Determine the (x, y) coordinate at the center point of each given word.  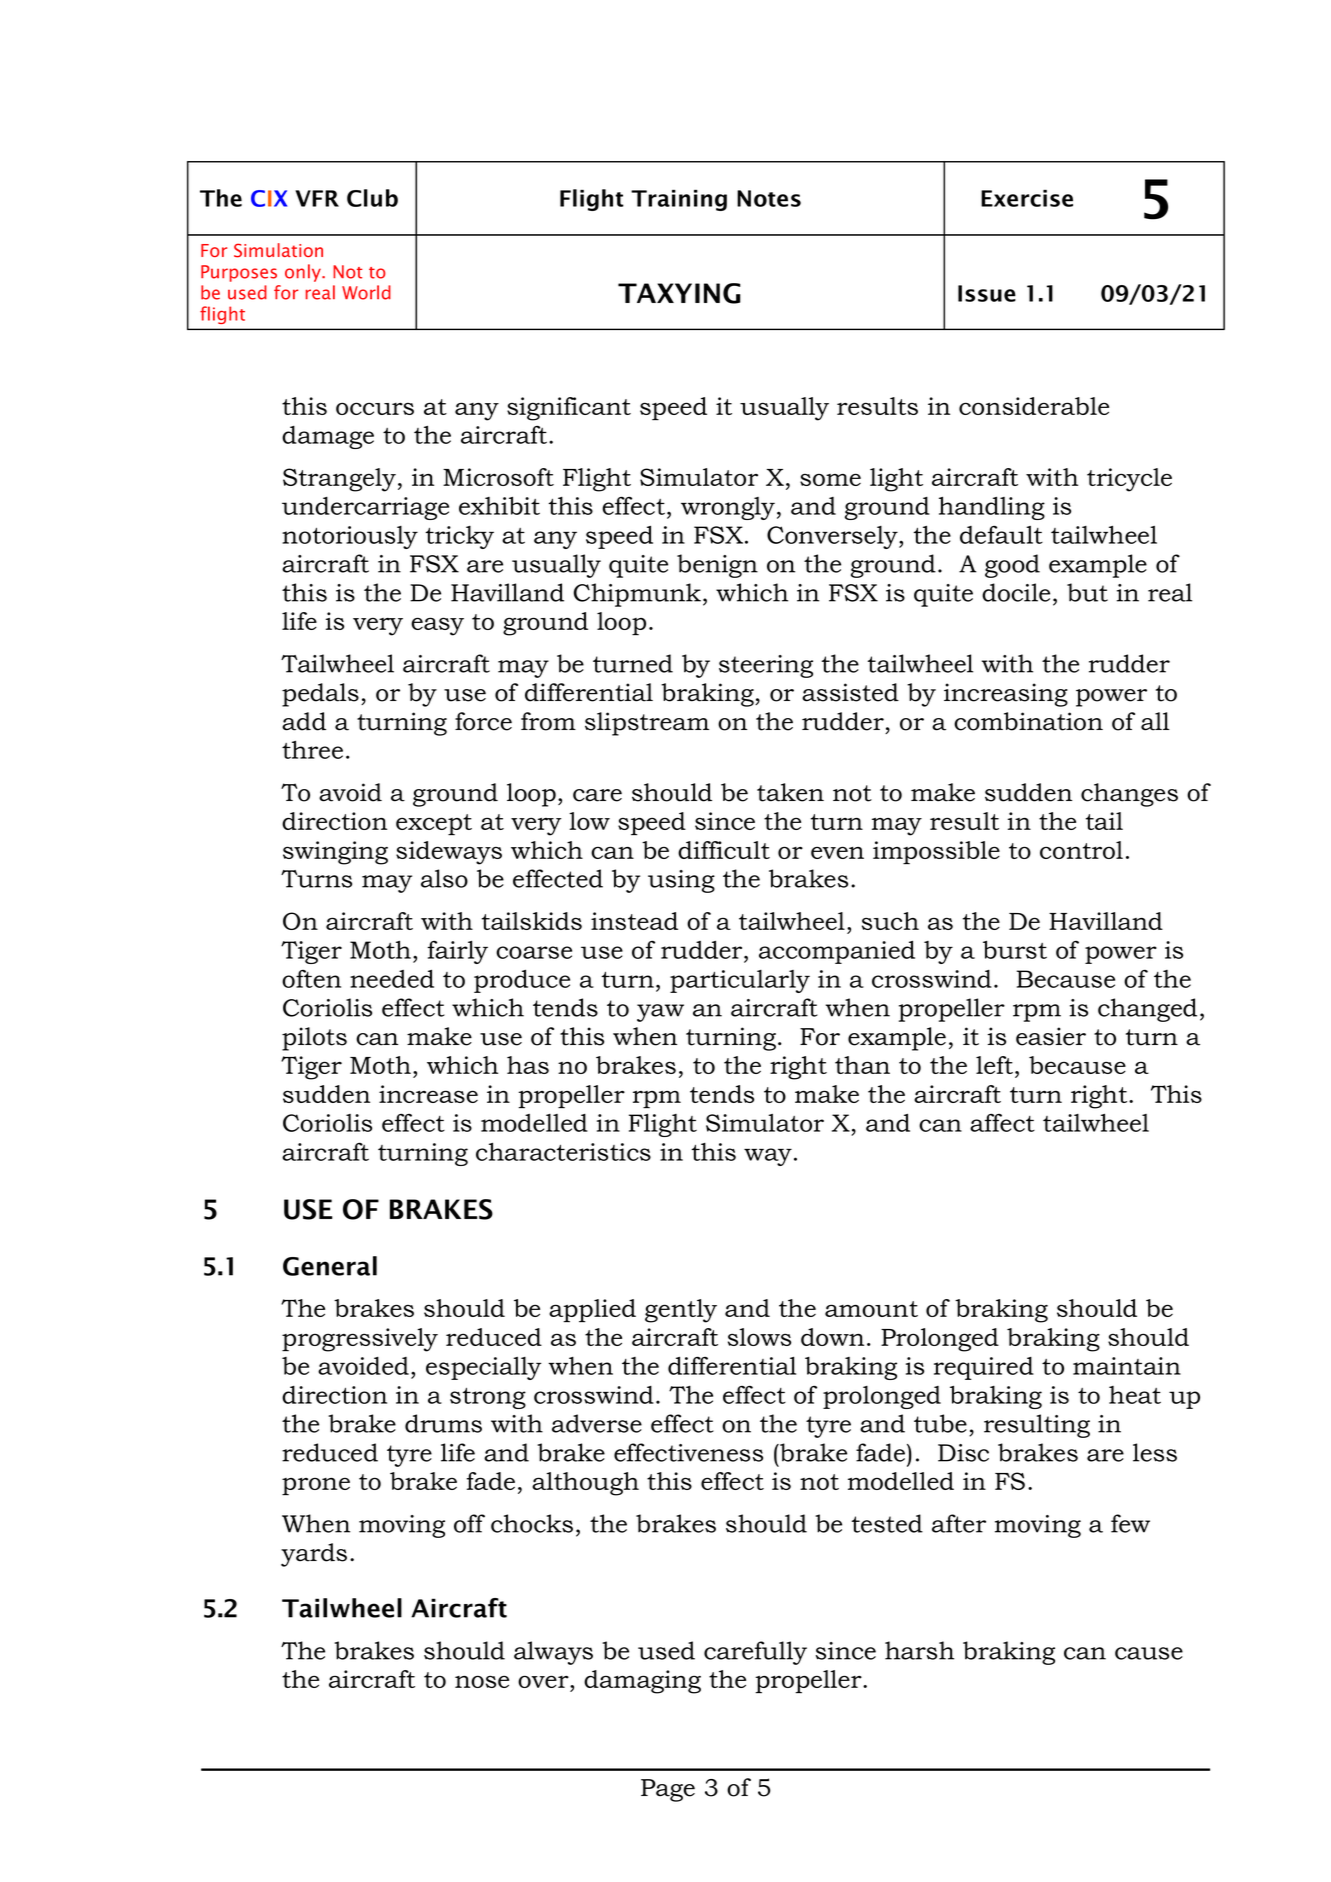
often (311, 979)
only (304, 273)
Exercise (1027, 198)
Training (679, 200)
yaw (660, 1013)
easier (1051, 1036)
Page (668, 1790)
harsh (919, 1650)
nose (482, 1681)
